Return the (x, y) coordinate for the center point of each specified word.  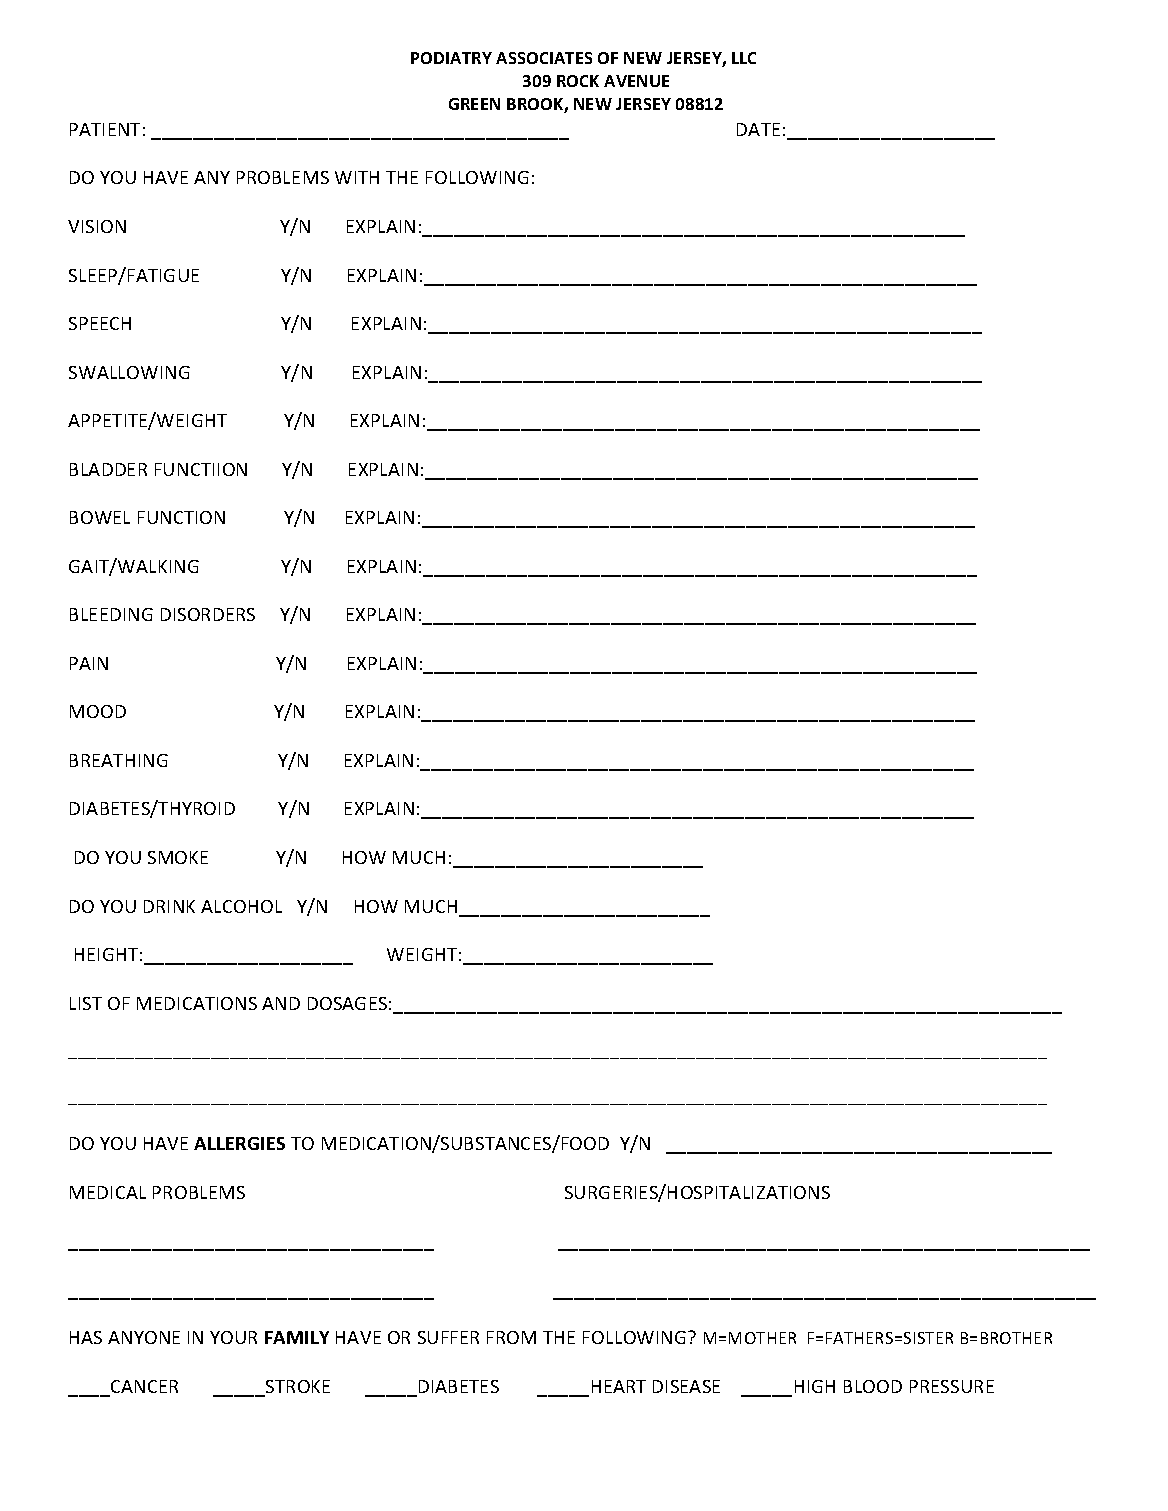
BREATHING (119, 760)
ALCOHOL (241, 906)
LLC (744, 58)
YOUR (233, 1337)
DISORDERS (208, 614)
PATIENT (105, 129)
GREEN (474, 104)
